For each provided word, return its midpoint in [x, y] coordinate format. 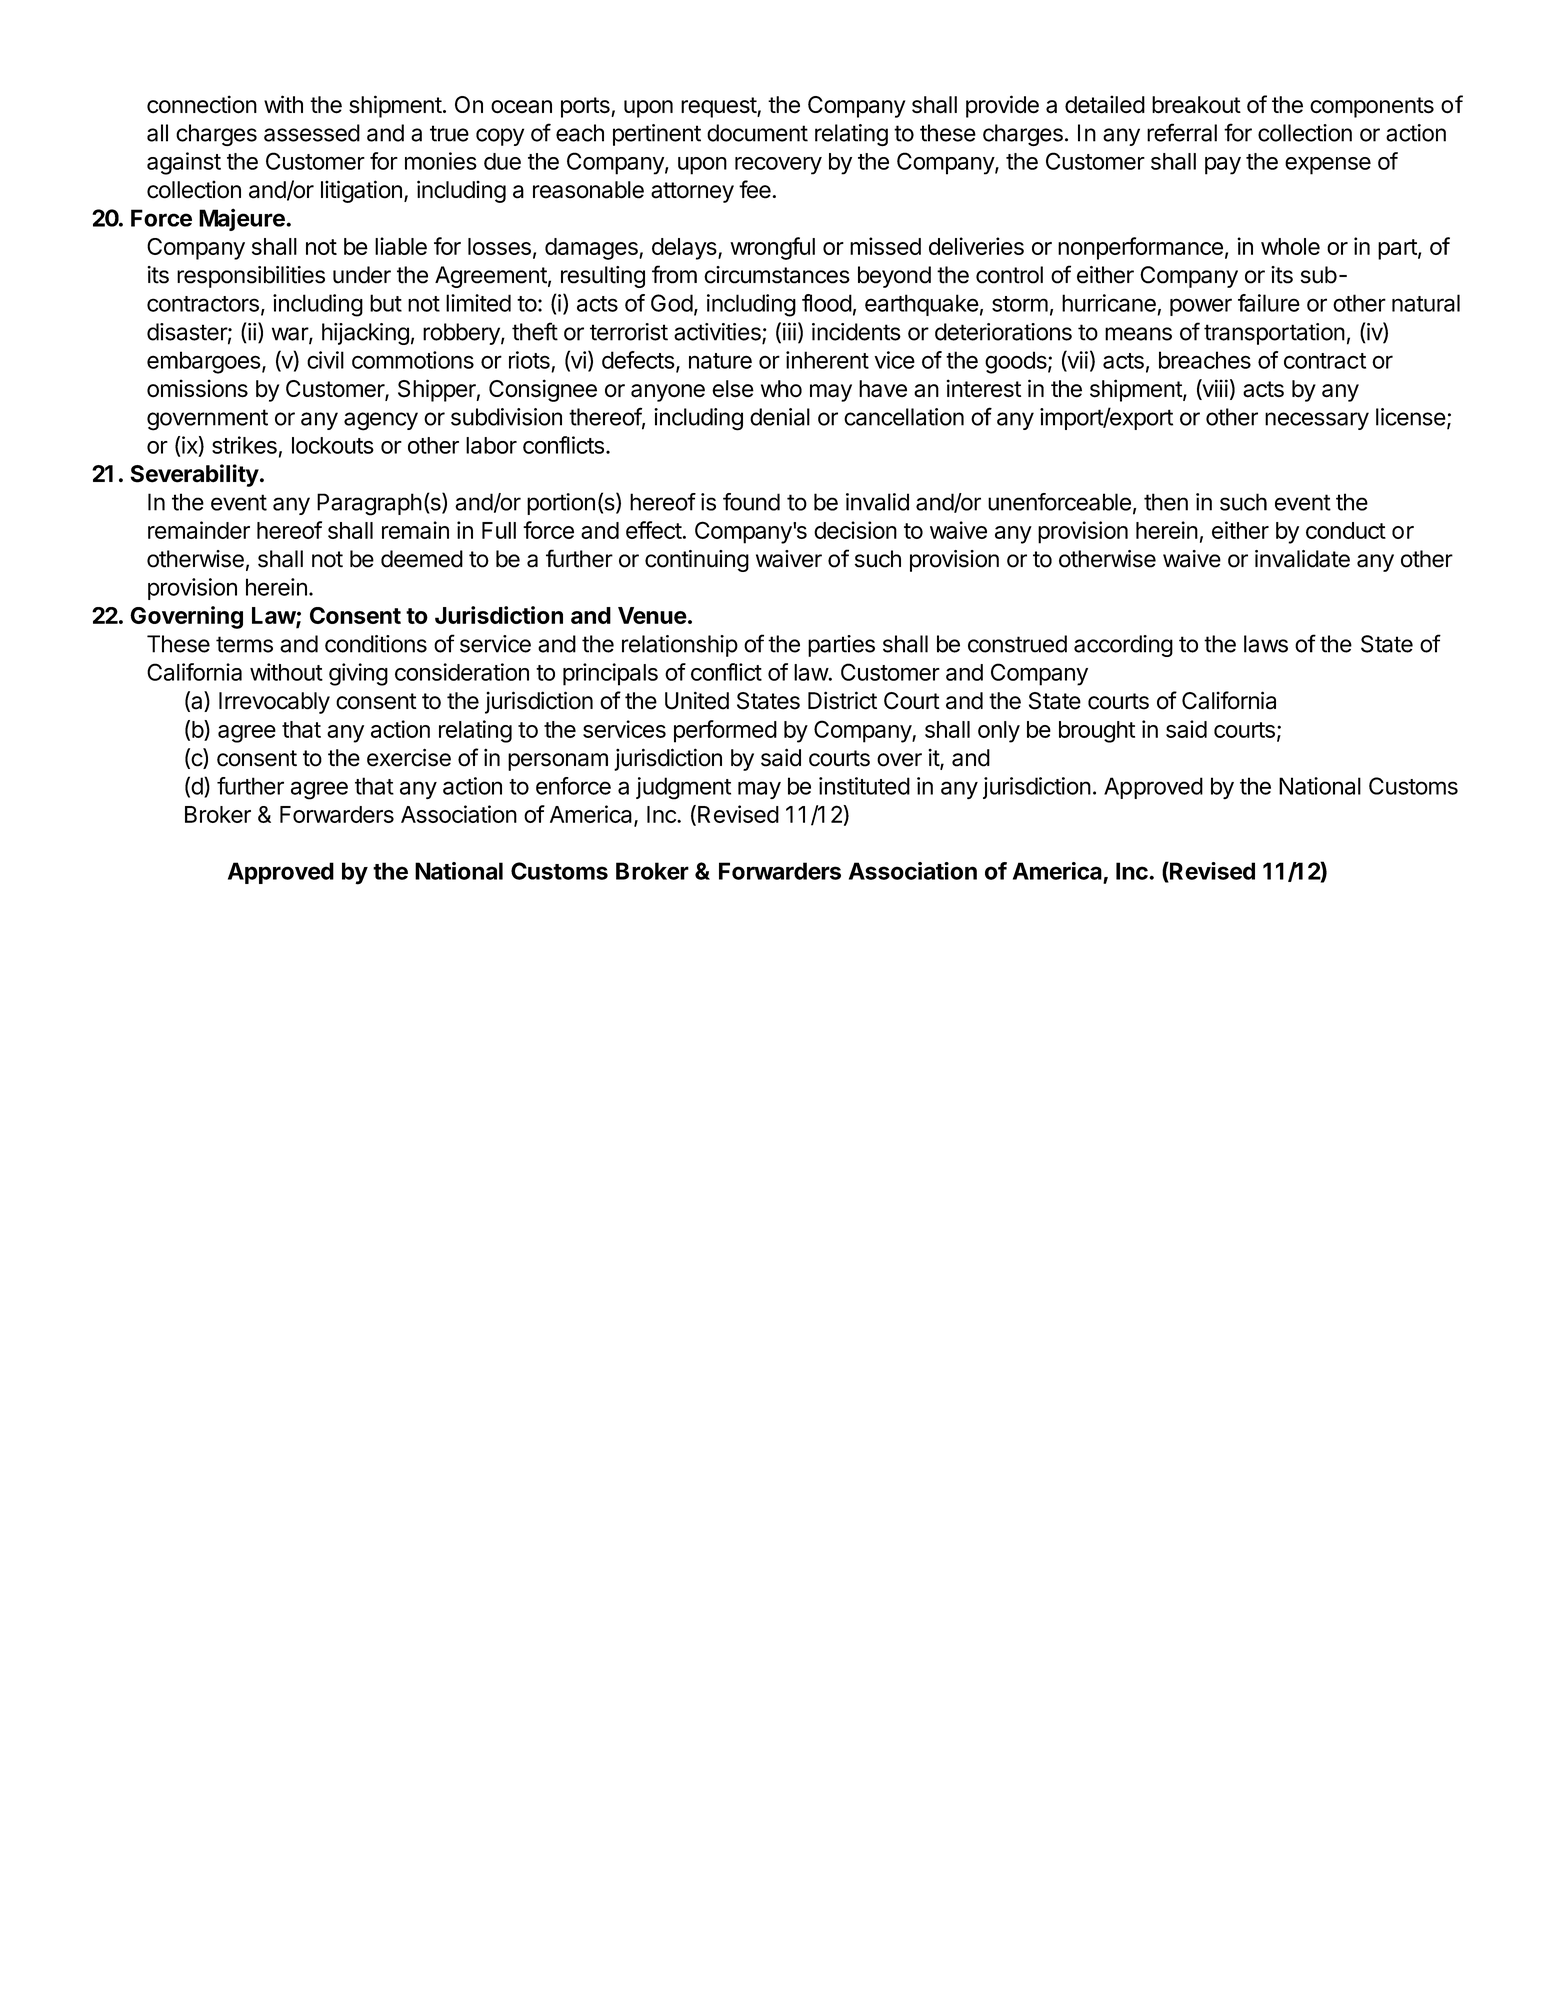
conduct [1346, 530]
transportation [1274, 334]
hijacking [365, 334]
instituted [864, 786]
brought [1097, 732]
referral [1182, 132]
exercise [409, 757]
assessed [312, 133]
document [757, 133]
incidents [856, 332]
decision [855, 530]
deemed [422, 559]
